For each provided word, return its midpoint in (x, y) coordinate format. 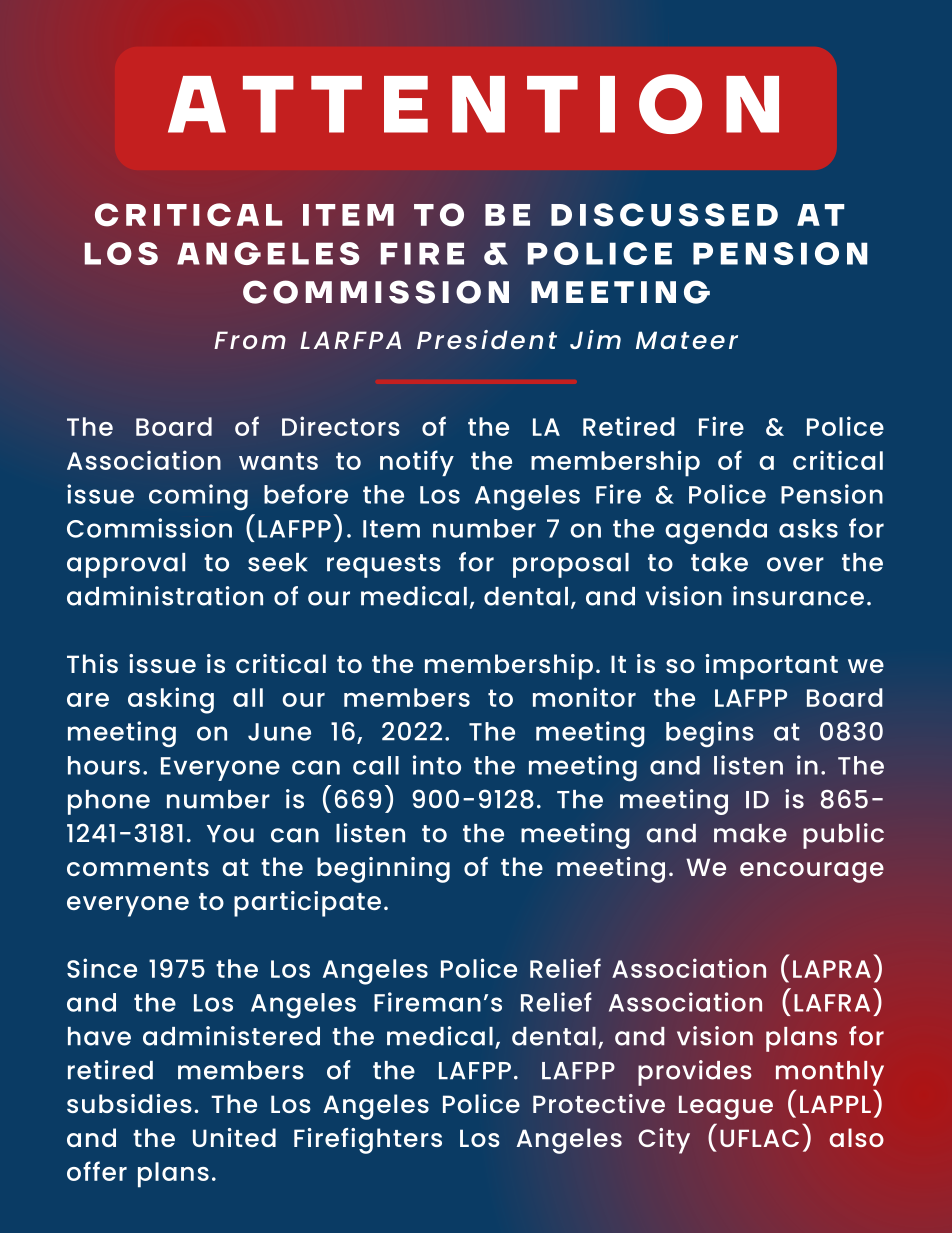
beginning (383, 870)
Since (102, 968)
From (250, 340)
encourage (812, 872)
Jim (595, 339)
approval (126, 565)
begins (710, 734)
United (234, 1137)
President (487, 339)
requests (384, 566)
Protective (599, 1103)
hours (104, 765)
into (437, 765)
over (795, 564)
